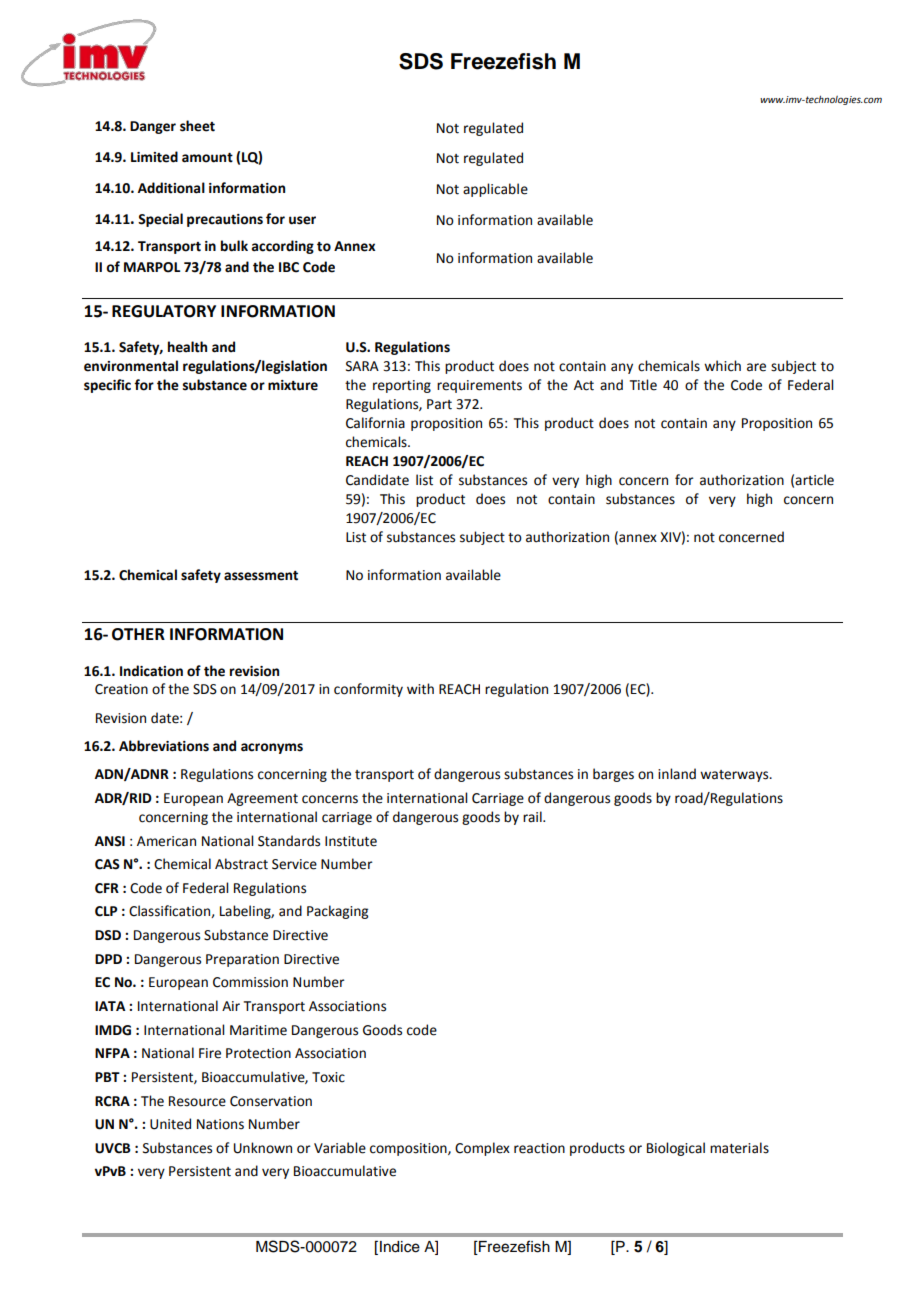 The width and height of the image is (924, 1308). What do you see at coordinates (533, 816) in the image?
I see `rail` at bounding box center [533, 816].
